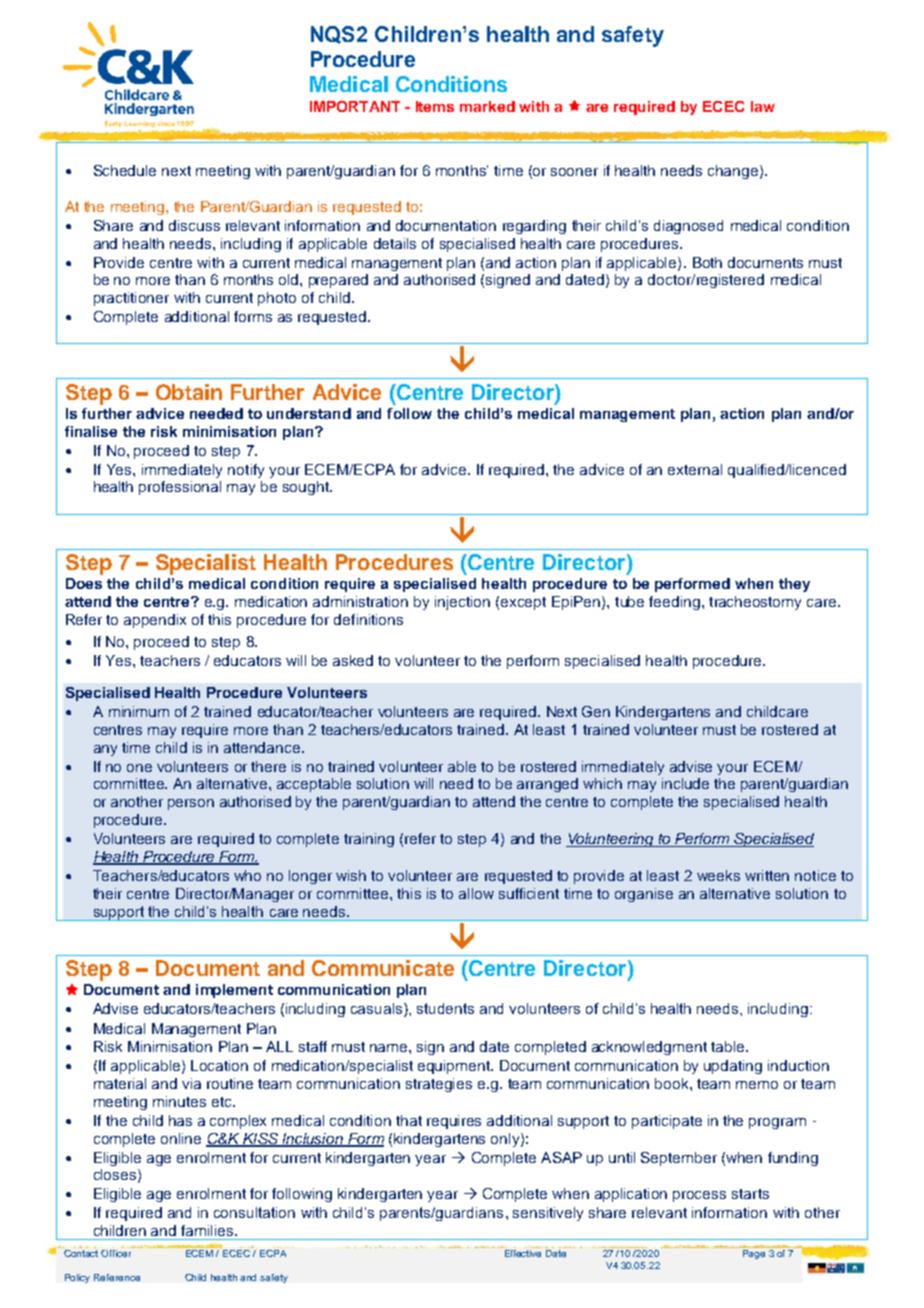 This screenshot has height=1308, width=924. I want to click on Effective, so click(523, 1253).
